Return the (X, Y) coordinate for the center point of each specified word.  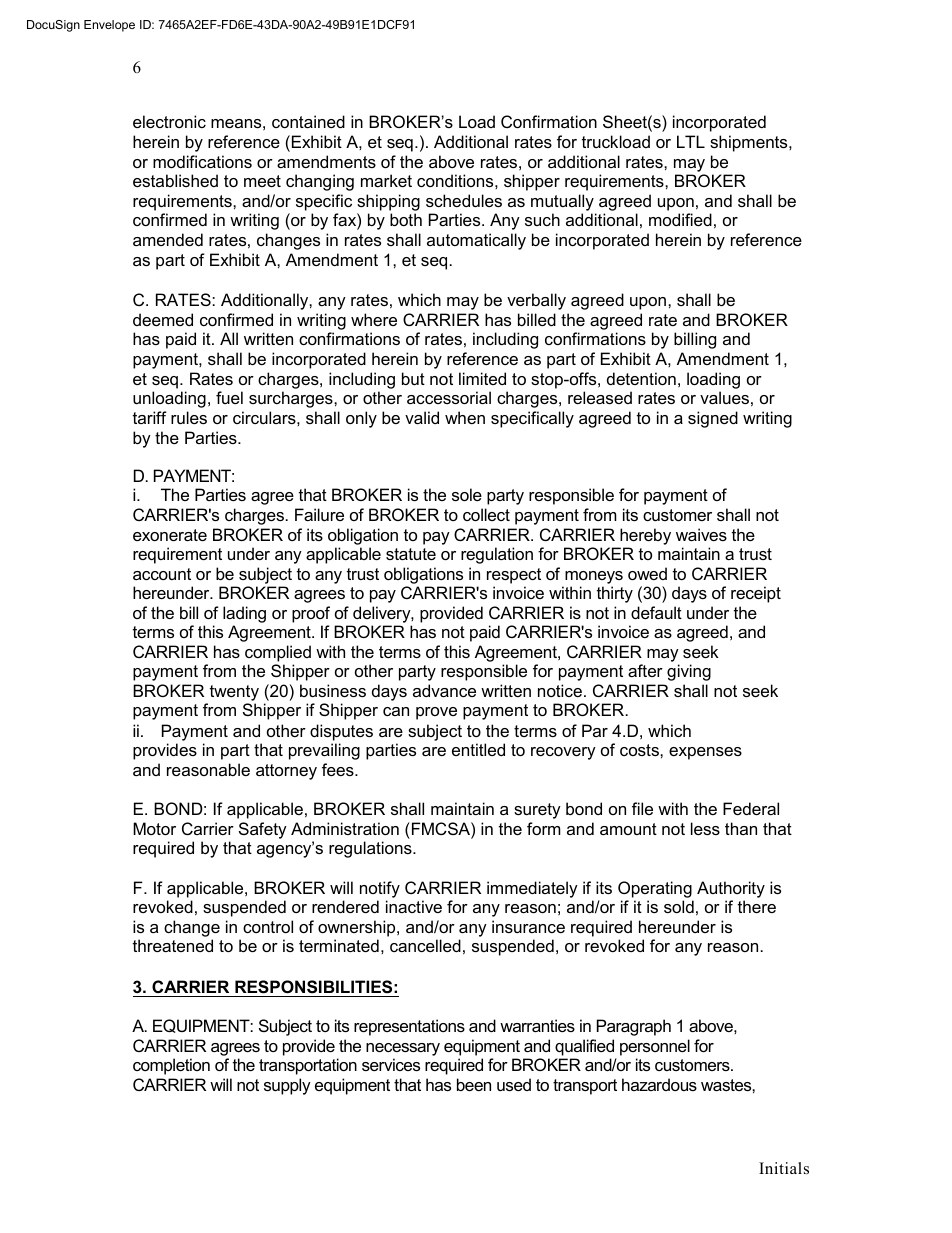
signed (713, 419)
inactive (414, 906)
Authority (731, 889)
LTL (691, 141)
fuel (229, 397)
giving (689, 672)
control (268, 926)
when (465, 417)
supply (287, 1086)
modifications (202, 161)
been (474, 1084)
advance (444, 690)
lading (244, 614)
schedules (464, 200)
